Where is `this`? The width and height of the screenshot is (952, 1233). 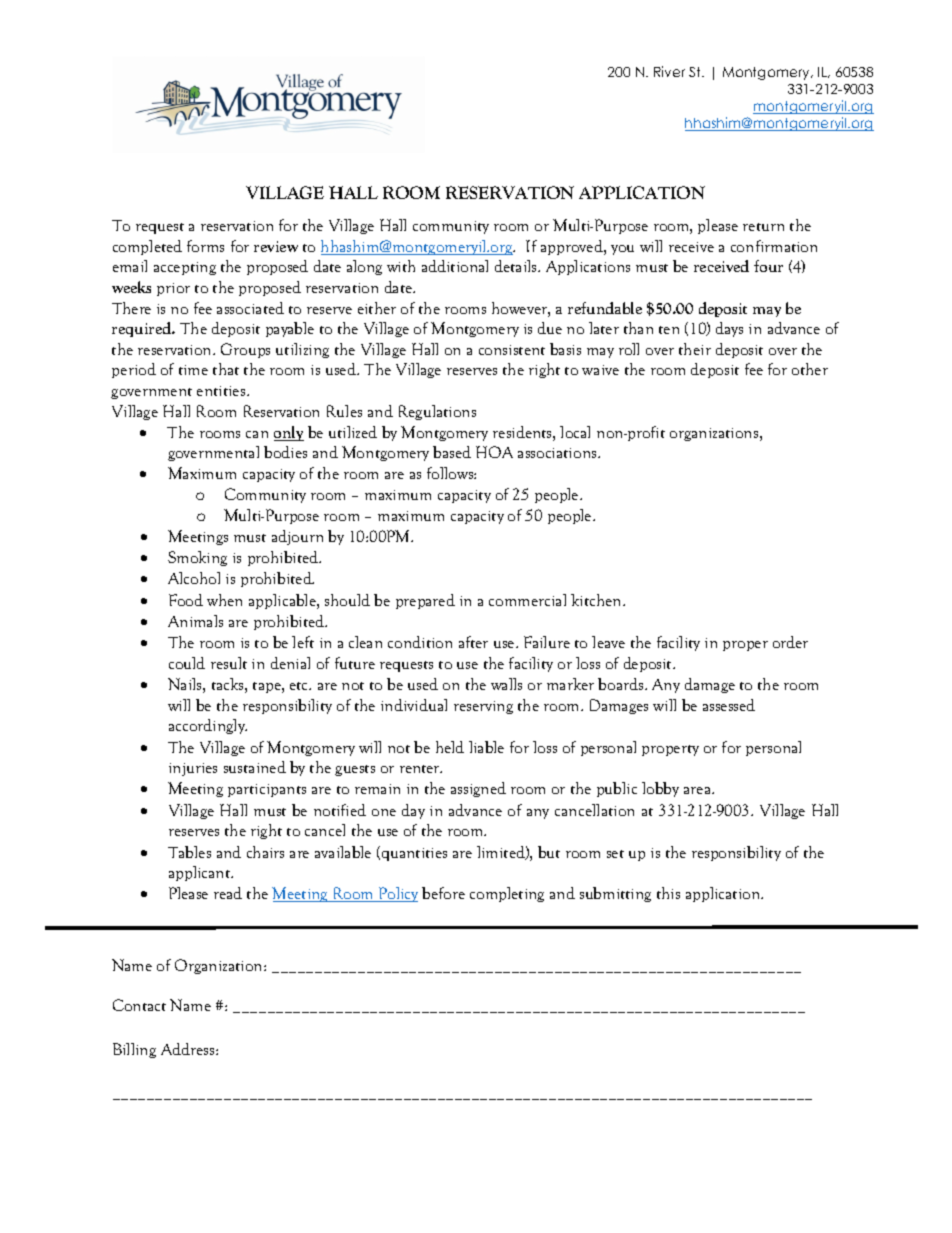 this is located at coordinates (668, 893).
